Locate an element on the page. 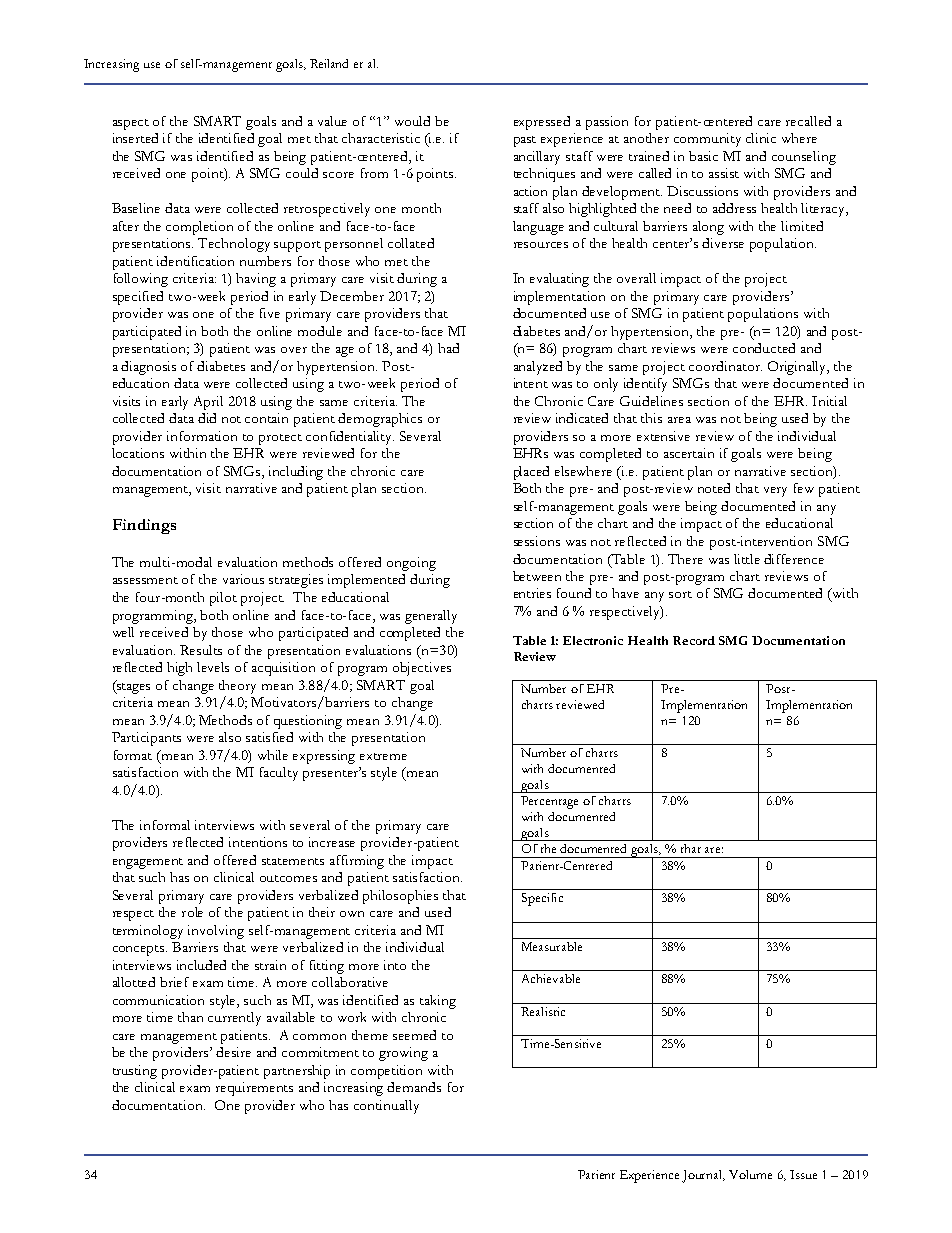 The width and height of the document is (952, 1233). coordinator is located at coordinates (725, 366).
